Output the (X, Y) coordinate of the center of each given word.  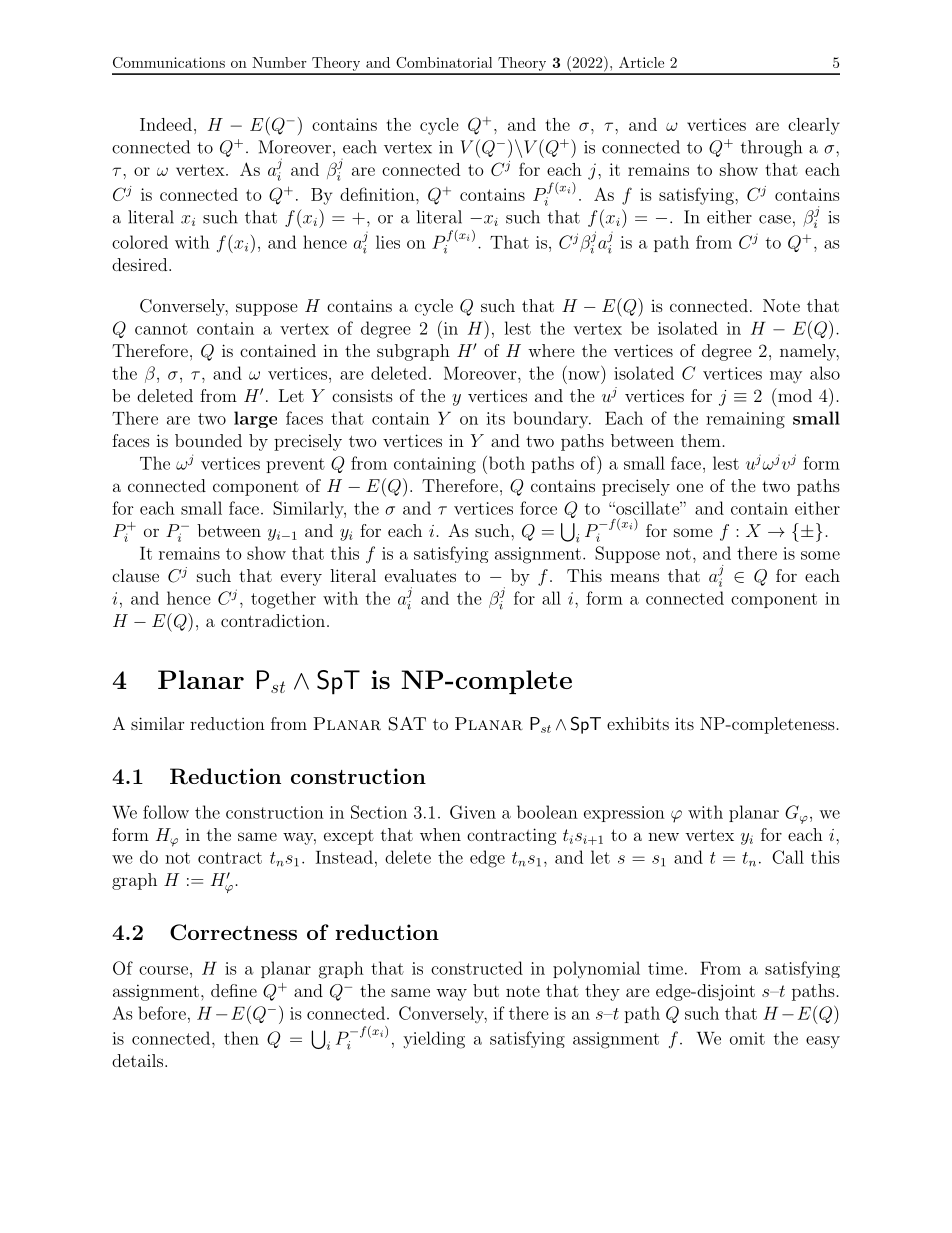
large (255, 419)
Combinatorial (444, 62)
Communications (169, 62)
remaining (745, 420)
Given (473, 812)
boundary (552, 419)
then (241, 1038)
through (771, 148)
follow (166, 812)
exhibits (638, 723)
